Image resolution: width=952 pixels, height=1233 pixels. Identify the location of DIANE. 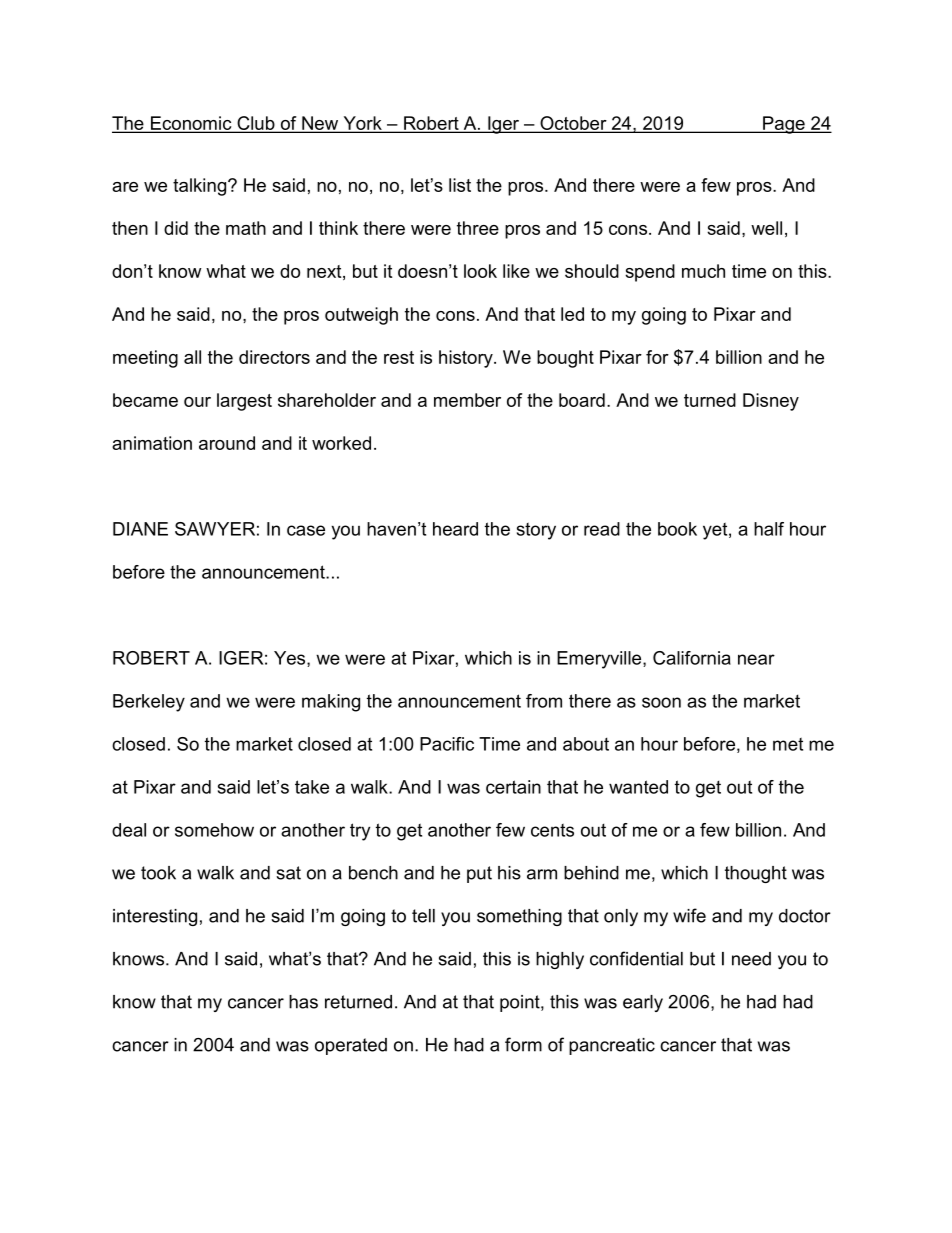
(140, 529).
